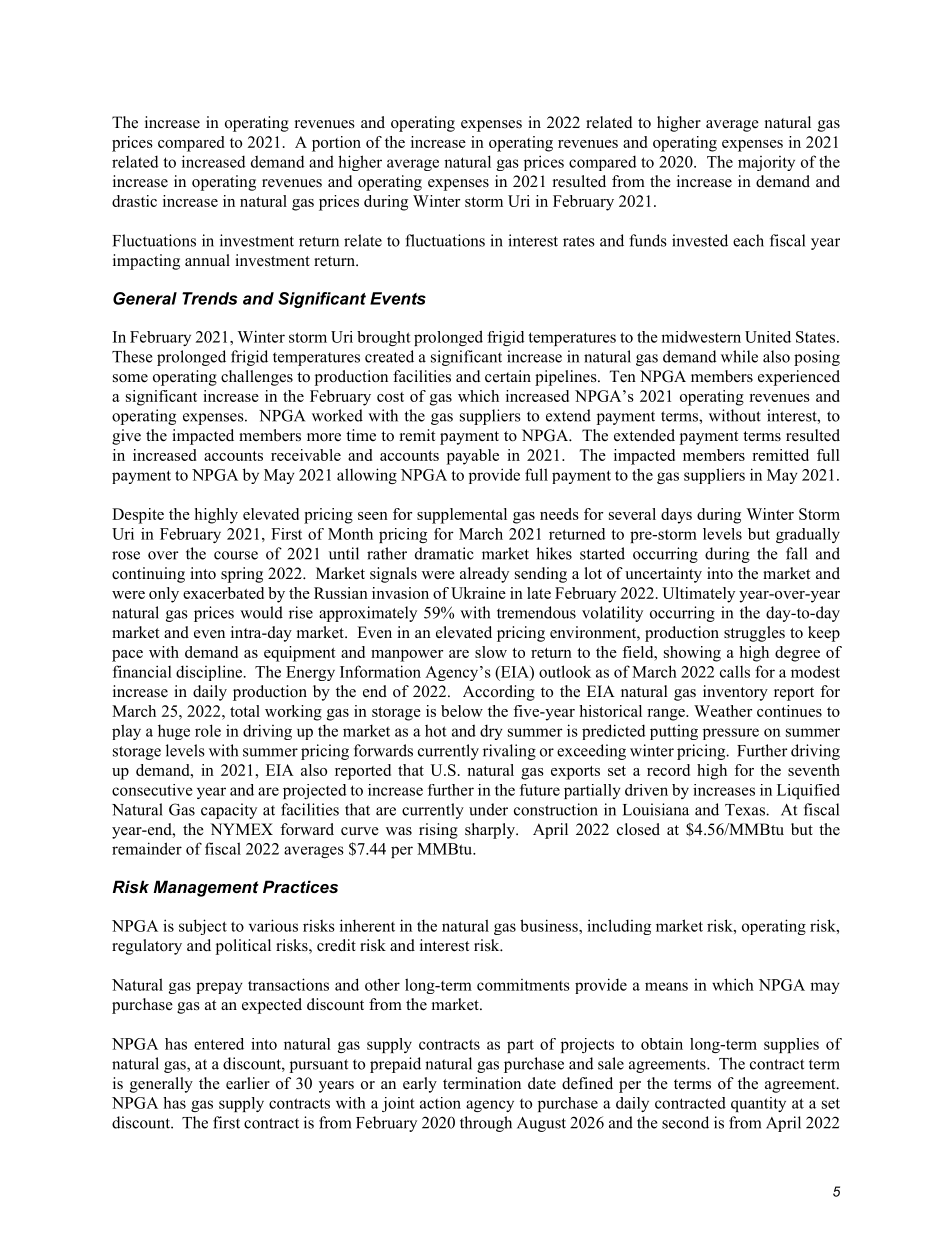 The image size is (952, 1233). I want to click on under, so click(488, 809).
